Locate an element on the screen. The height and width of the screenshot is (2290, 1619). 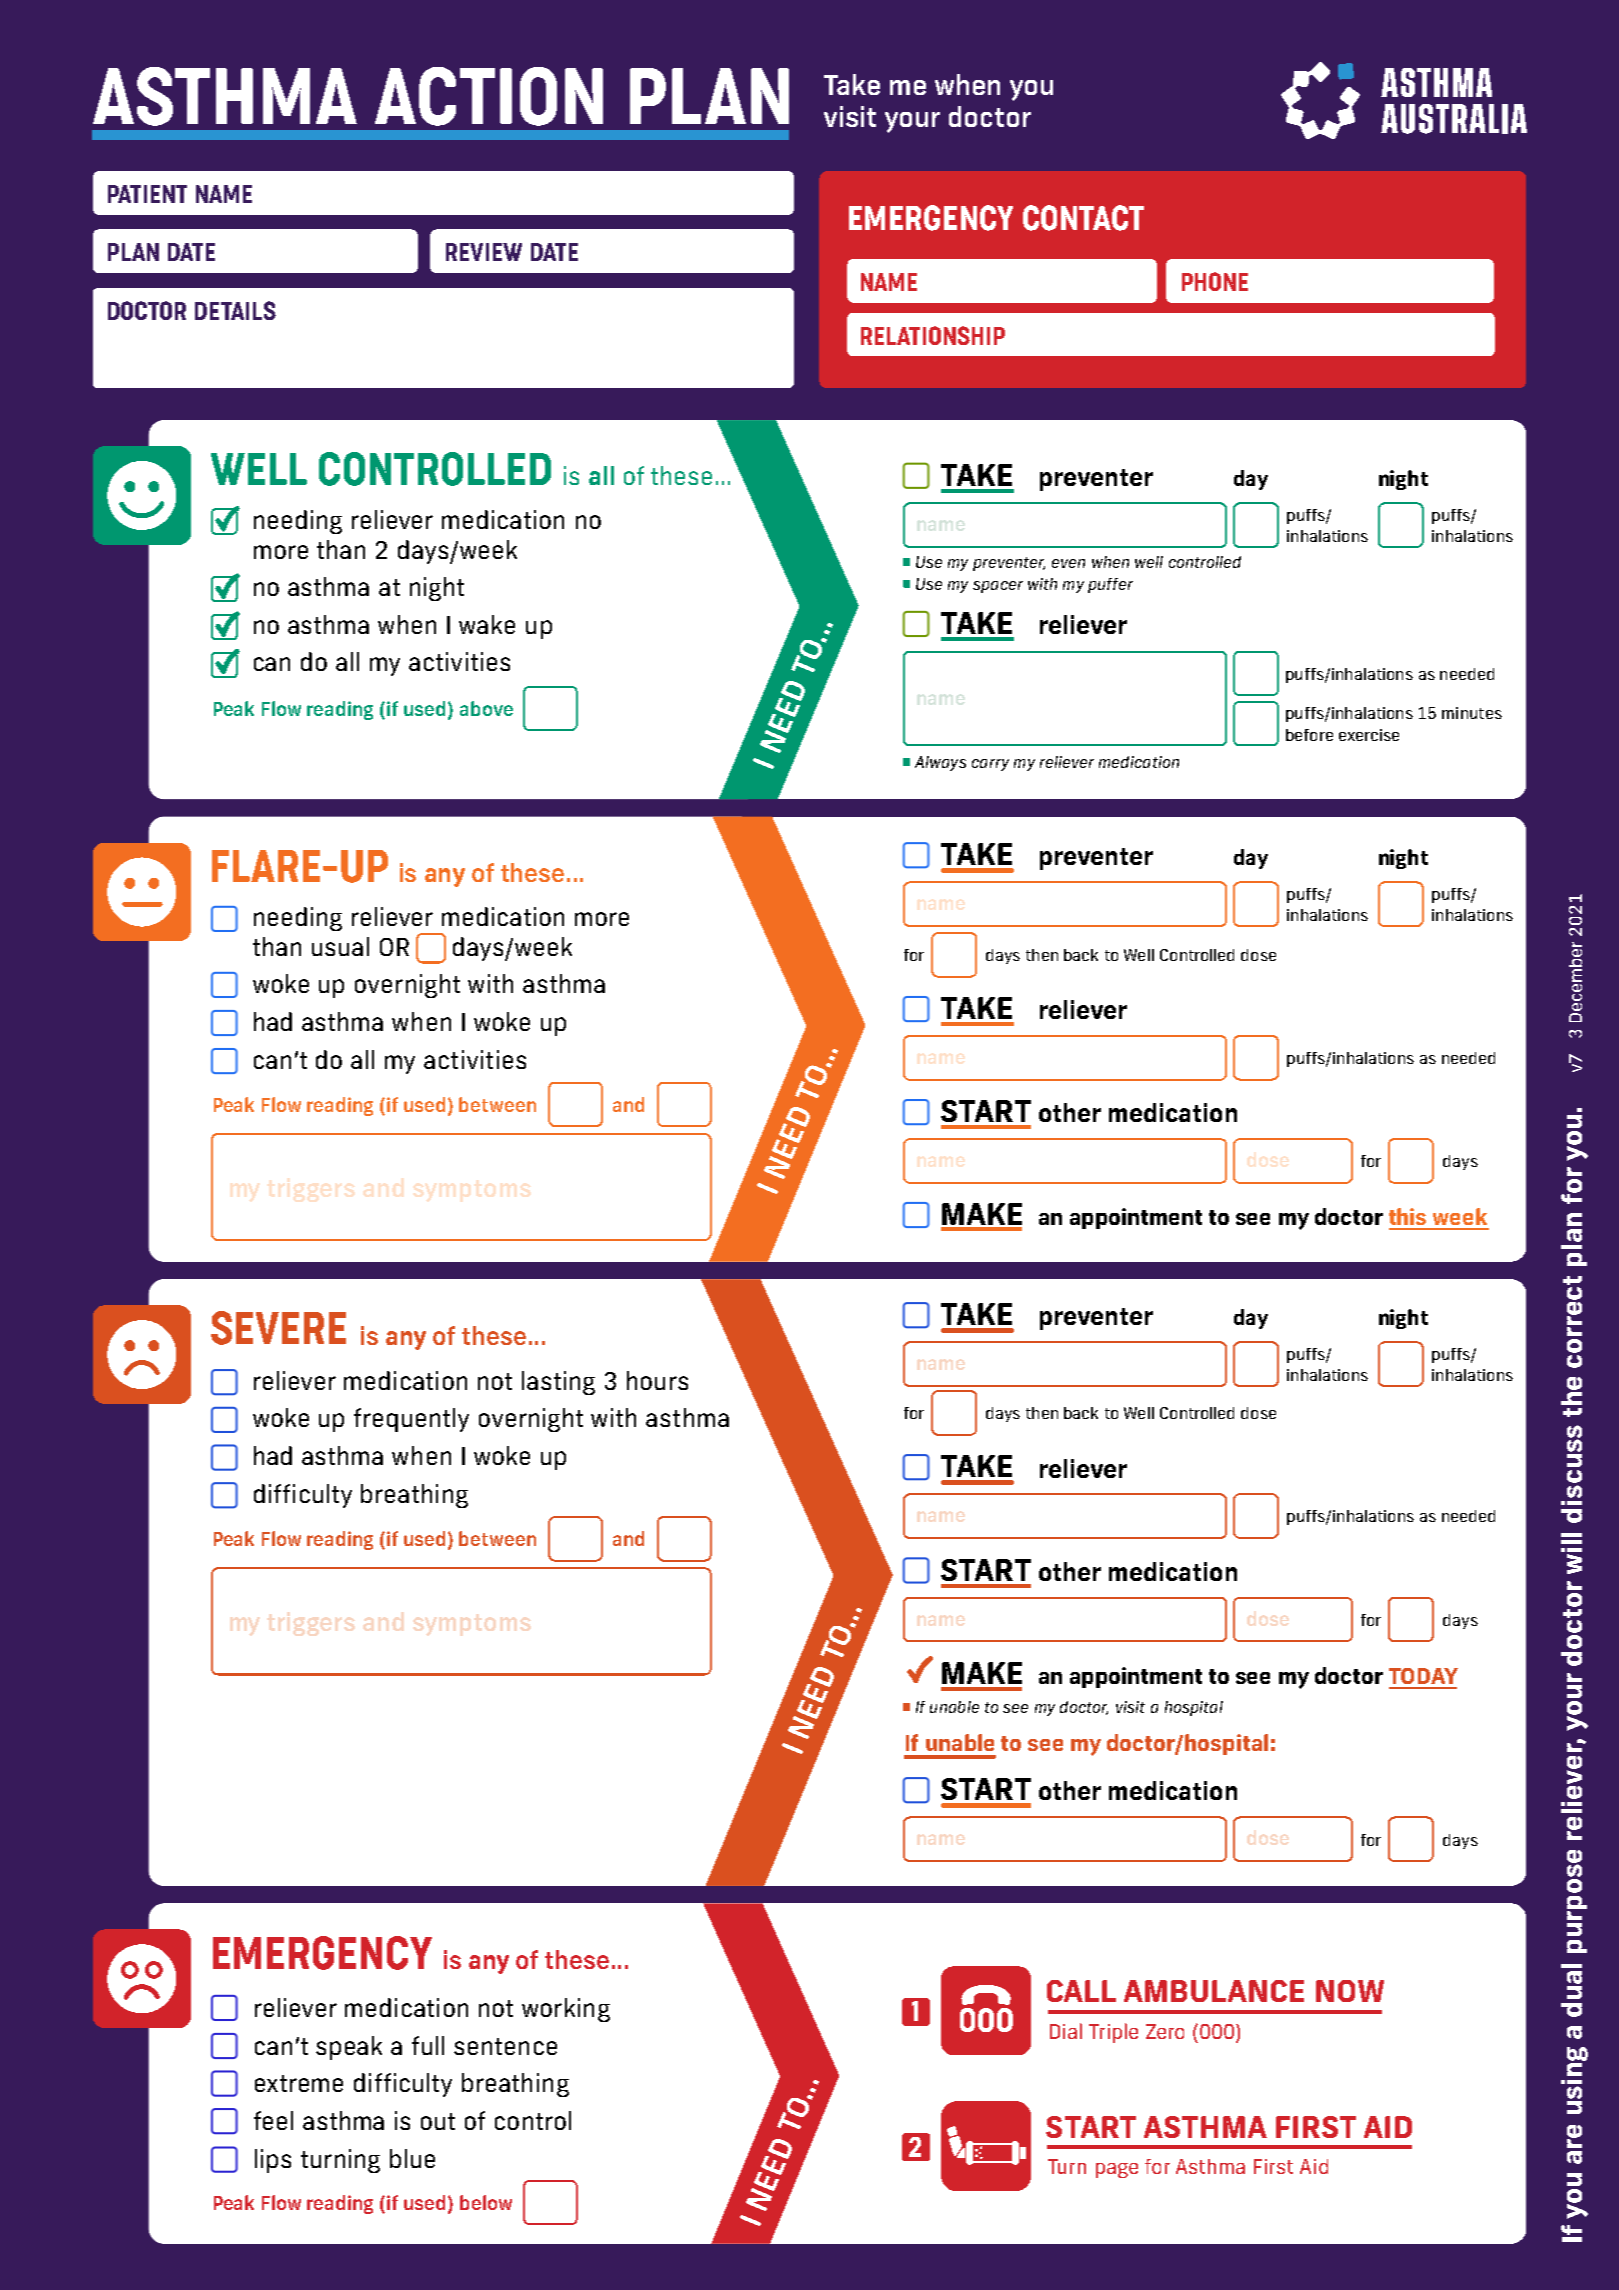
PHONE is located at coordinates (1215, 281).
